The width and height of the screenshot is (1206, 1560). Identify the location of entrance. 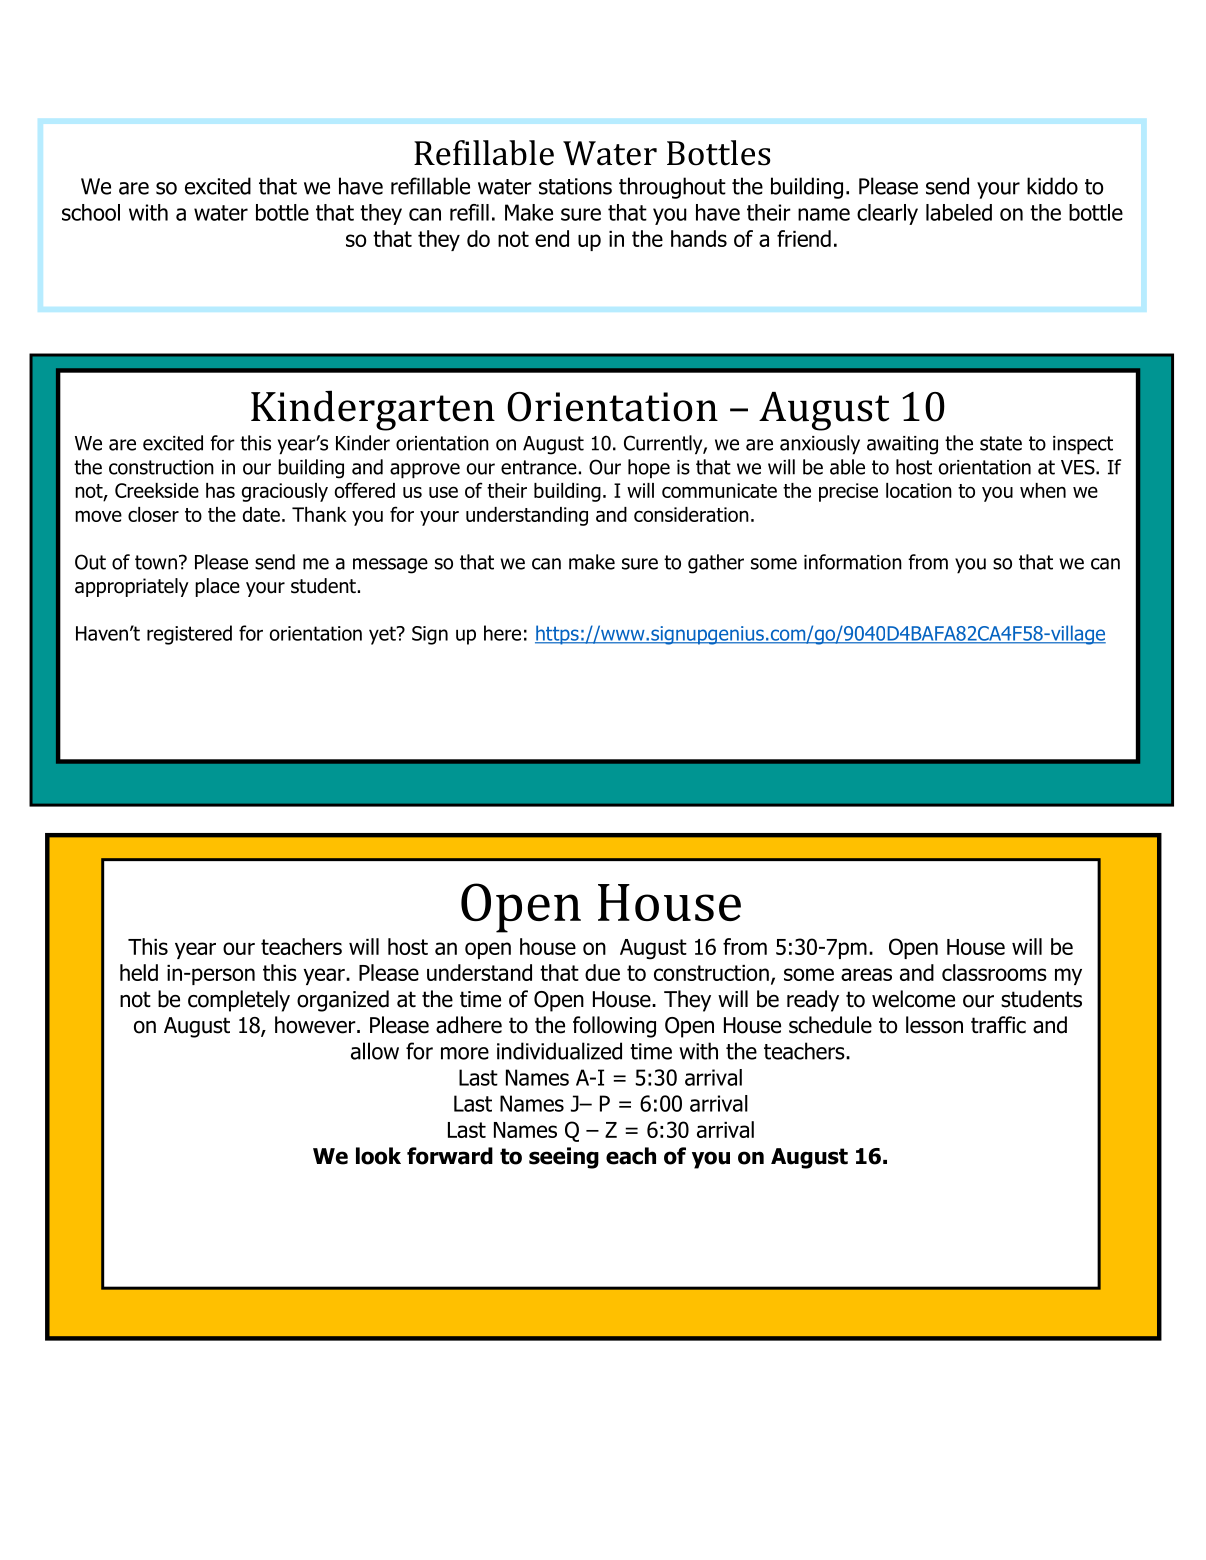
(539, 467).
